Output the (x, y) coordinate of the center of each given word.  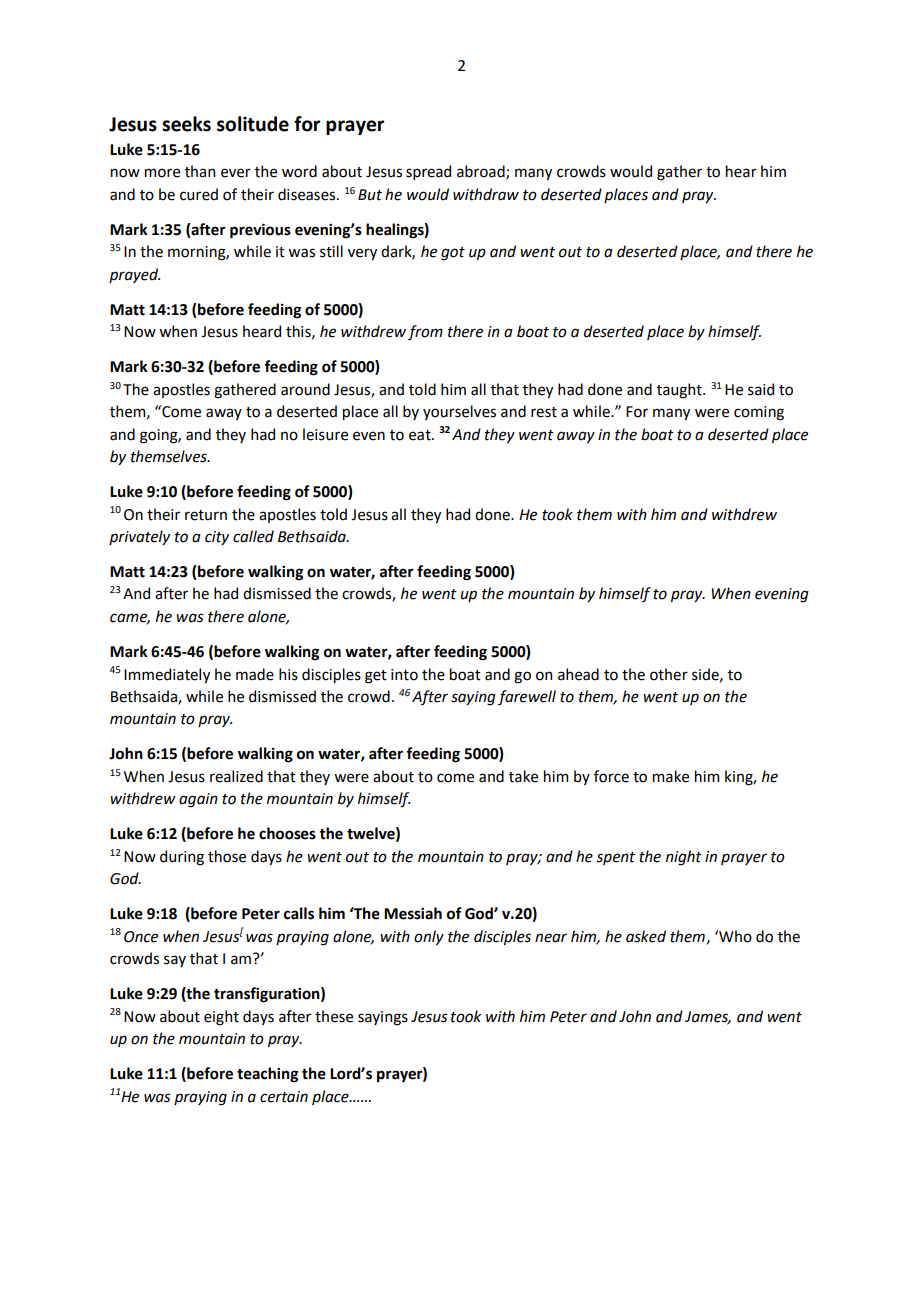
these (334, 1016)
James (708, 1017)
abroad (482, 172)
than (200, 171)
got (453, 254)
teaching (267, 1075)
